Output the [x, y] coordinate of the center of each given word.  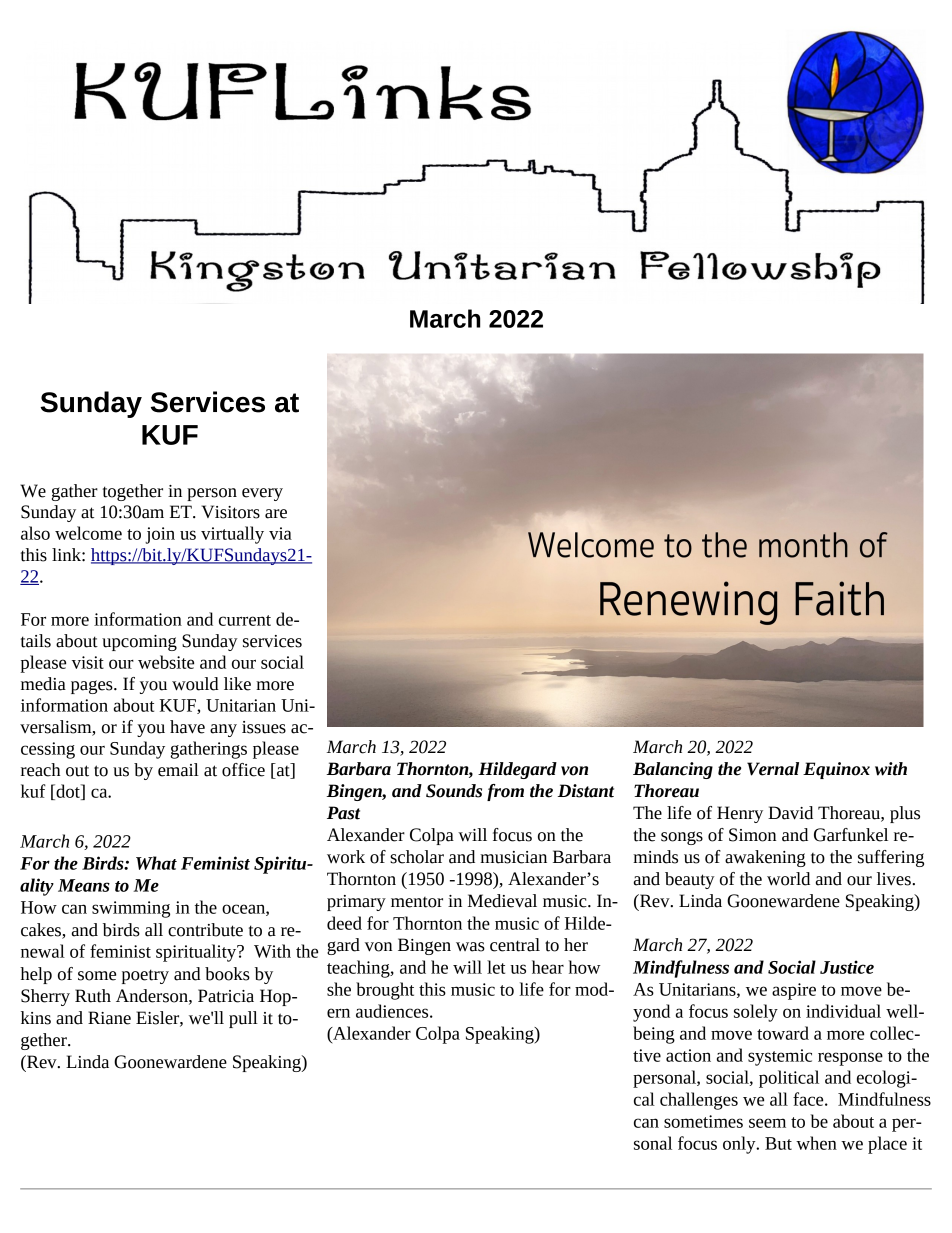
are [276, 514]
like [237, 684]
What [156, 863]
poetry [145, 976]
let [496, 967]
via [280, 533]
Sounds [454, 791]
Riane [109, 1018]
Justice [847, 967]
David [790, 813]
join [160, 535]
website [166, 662]
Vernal [773, 769]
